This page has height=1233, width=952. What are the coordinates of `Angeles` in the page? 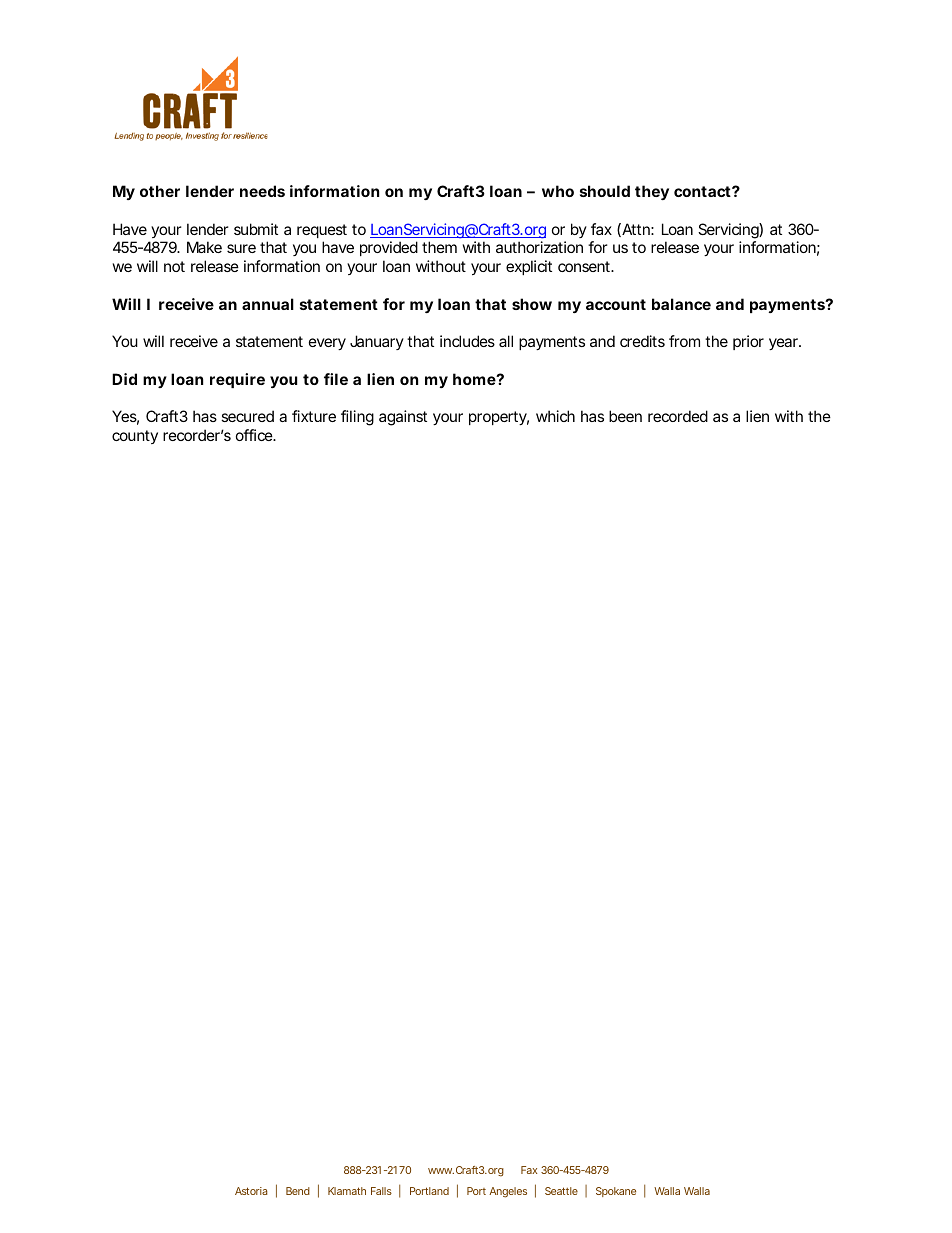 It's located at (508, 1192).
